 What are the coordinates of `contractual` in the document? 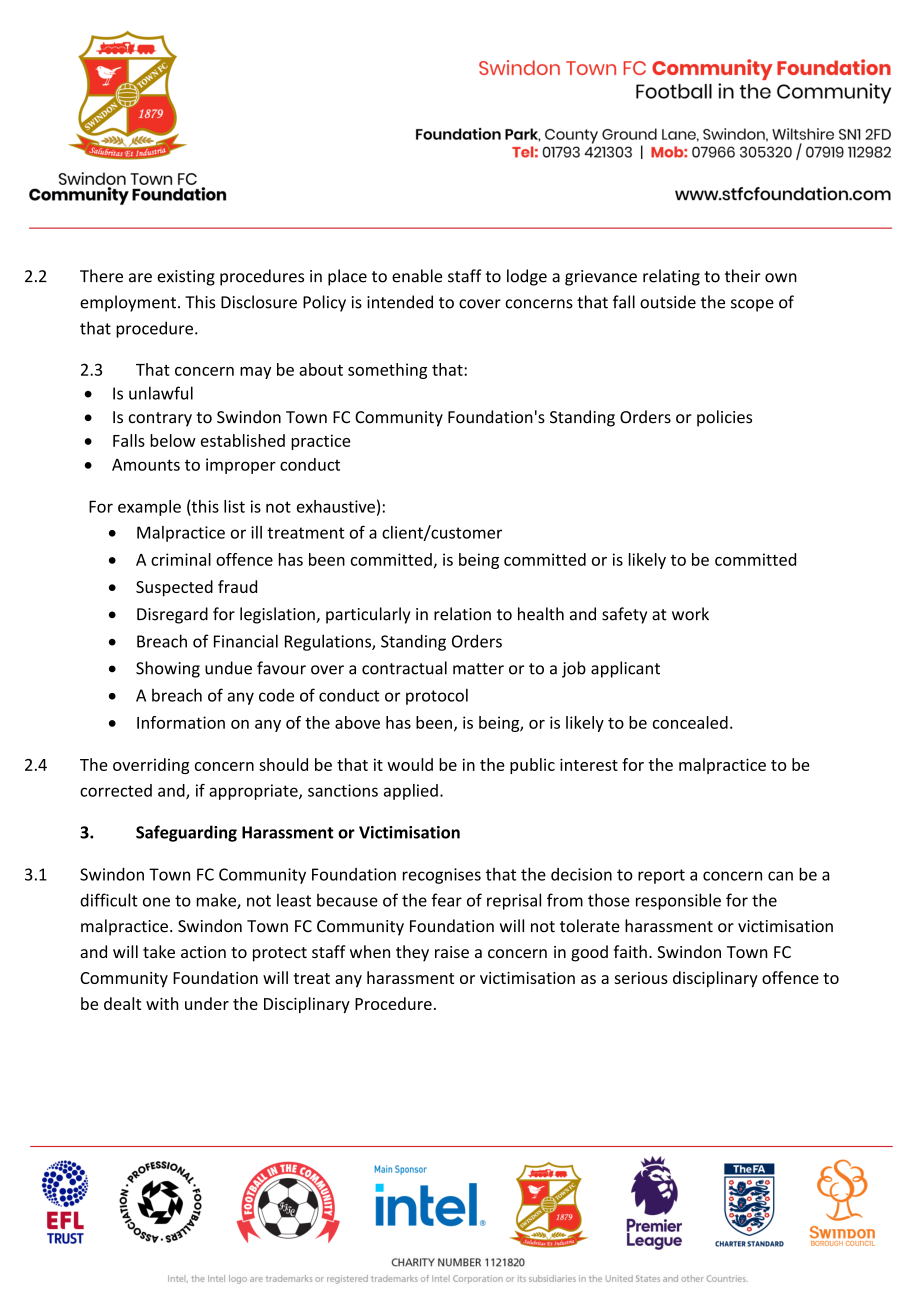 It's located at (404, 668).
